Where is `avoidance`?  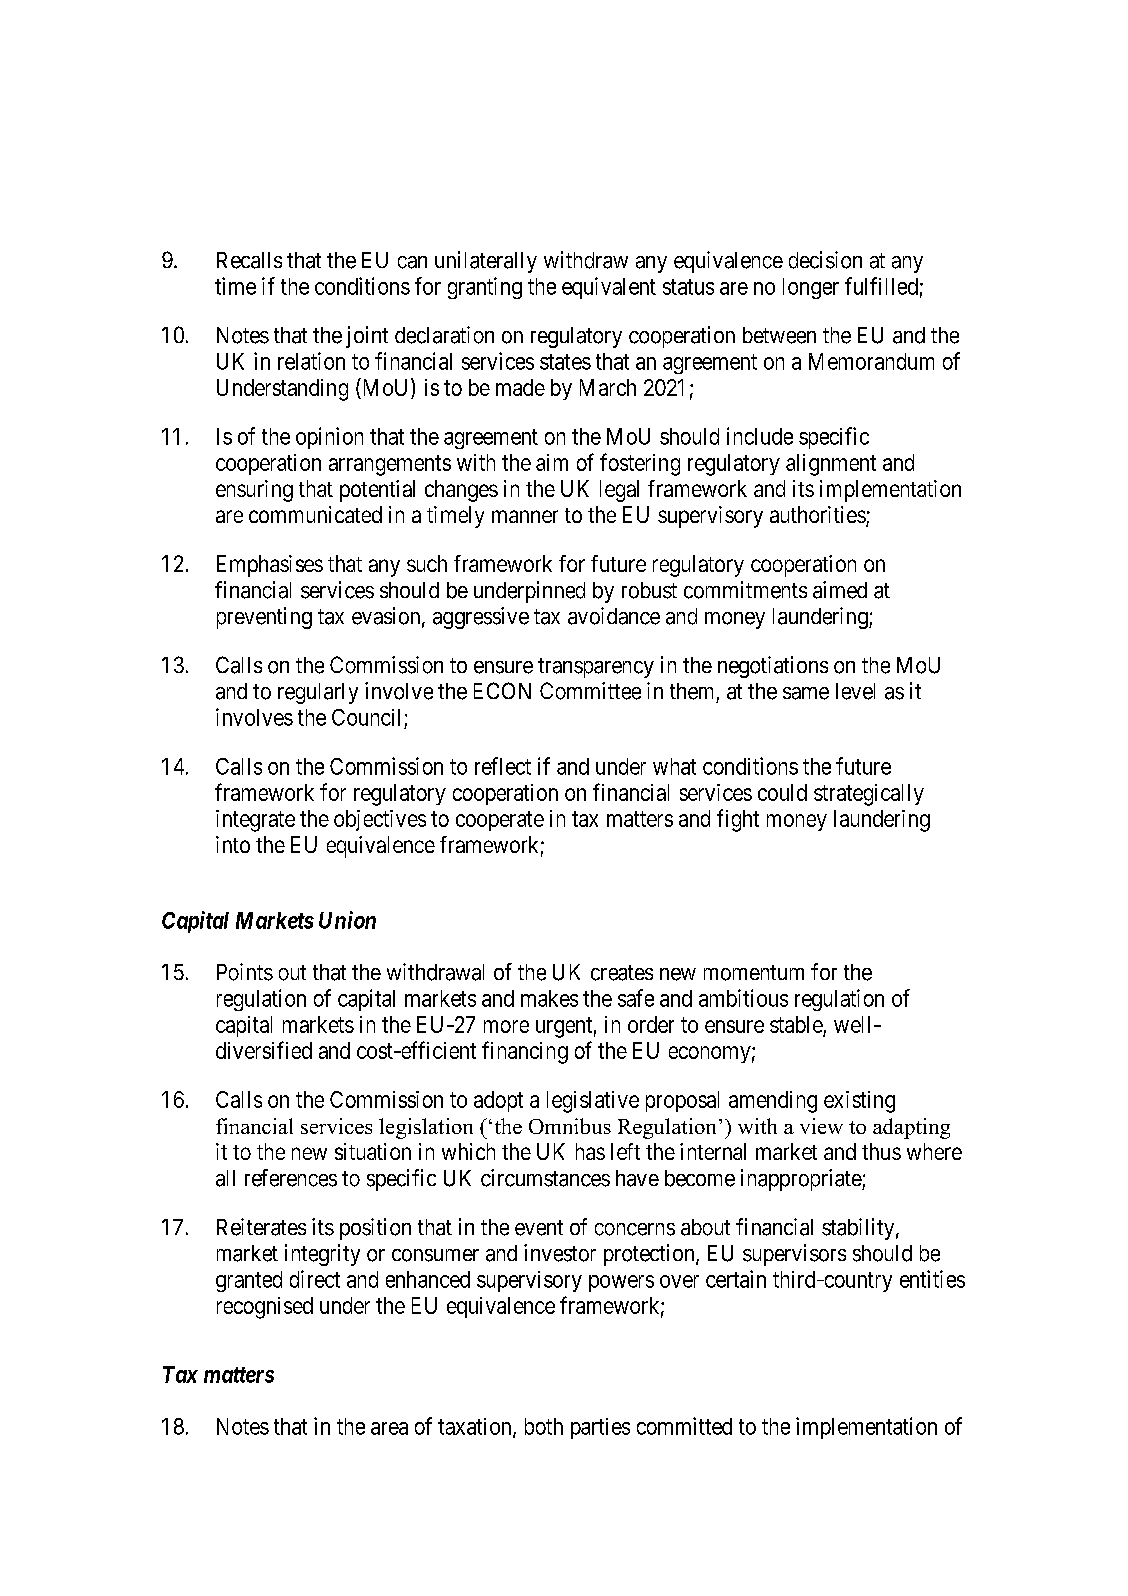 avoidance is located at coordinates (614, 616).
